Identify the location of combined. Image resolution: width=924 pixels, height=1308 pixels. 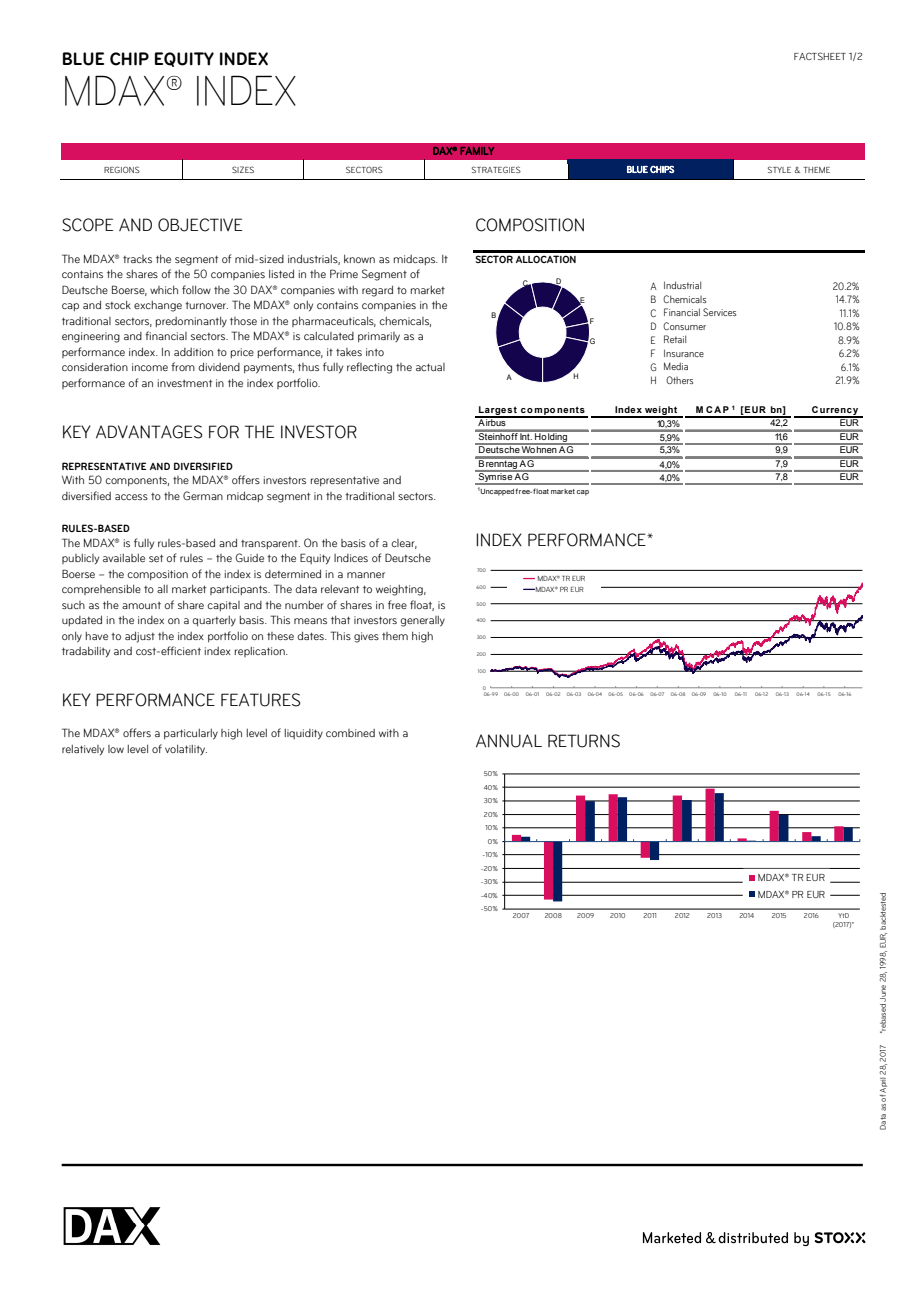
(350, 733).
